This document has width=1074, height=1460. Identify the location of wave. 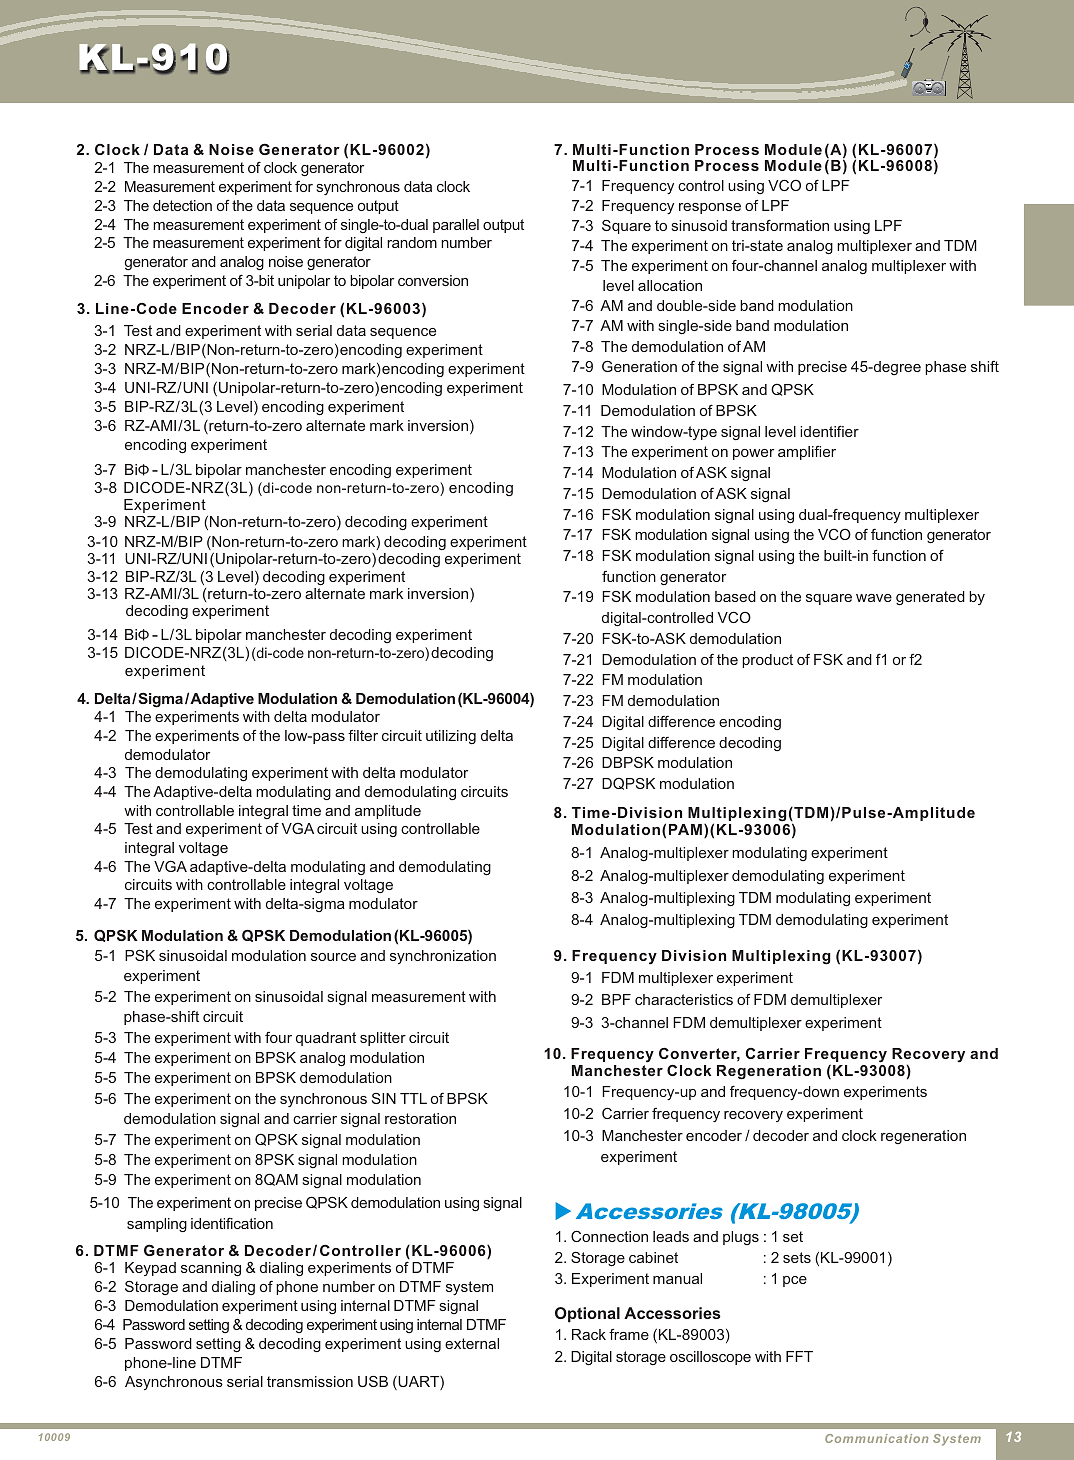
(874, 598).
